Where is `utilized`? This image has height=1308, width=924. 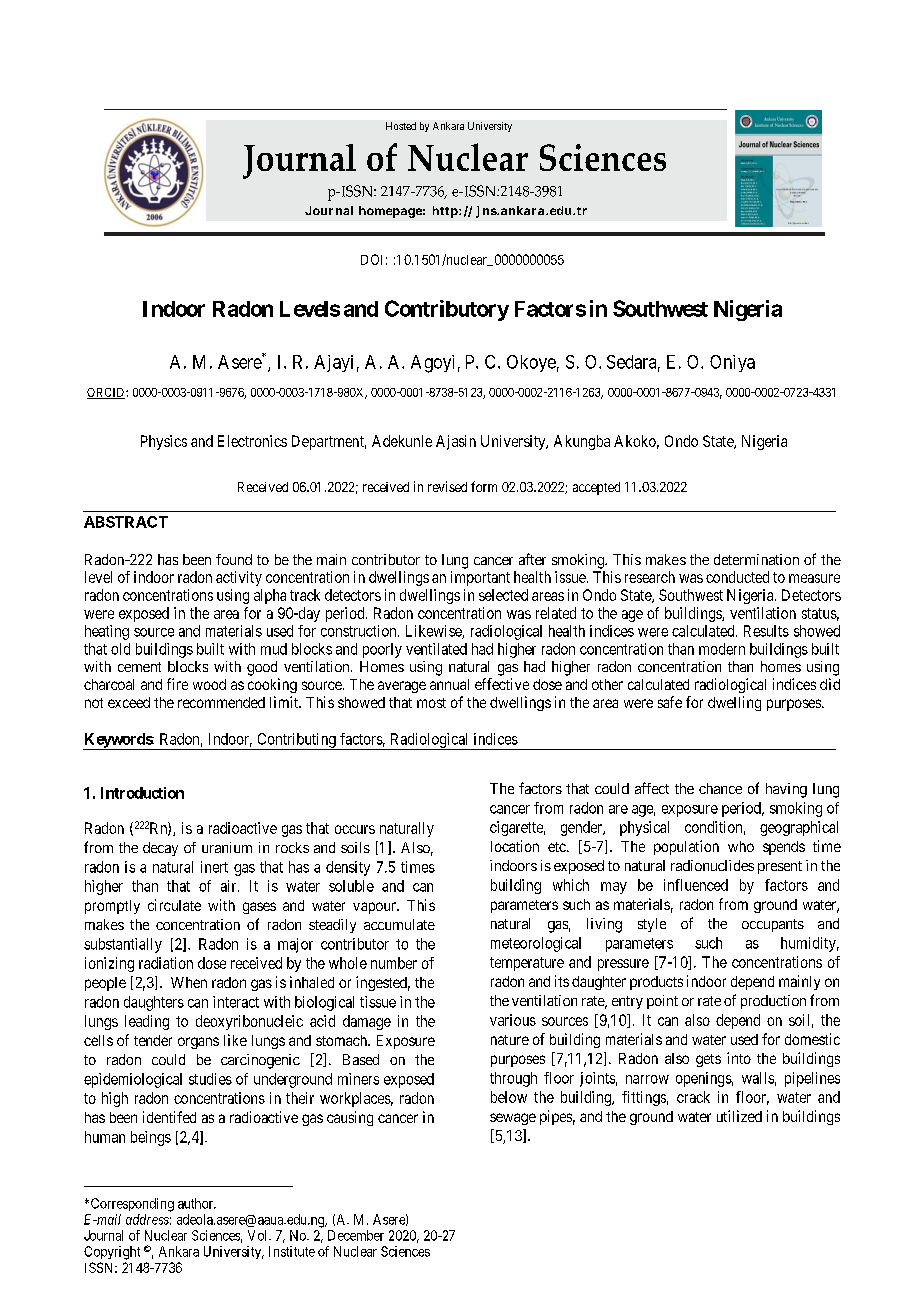 utilized is located at coordinates (739, 1116).
